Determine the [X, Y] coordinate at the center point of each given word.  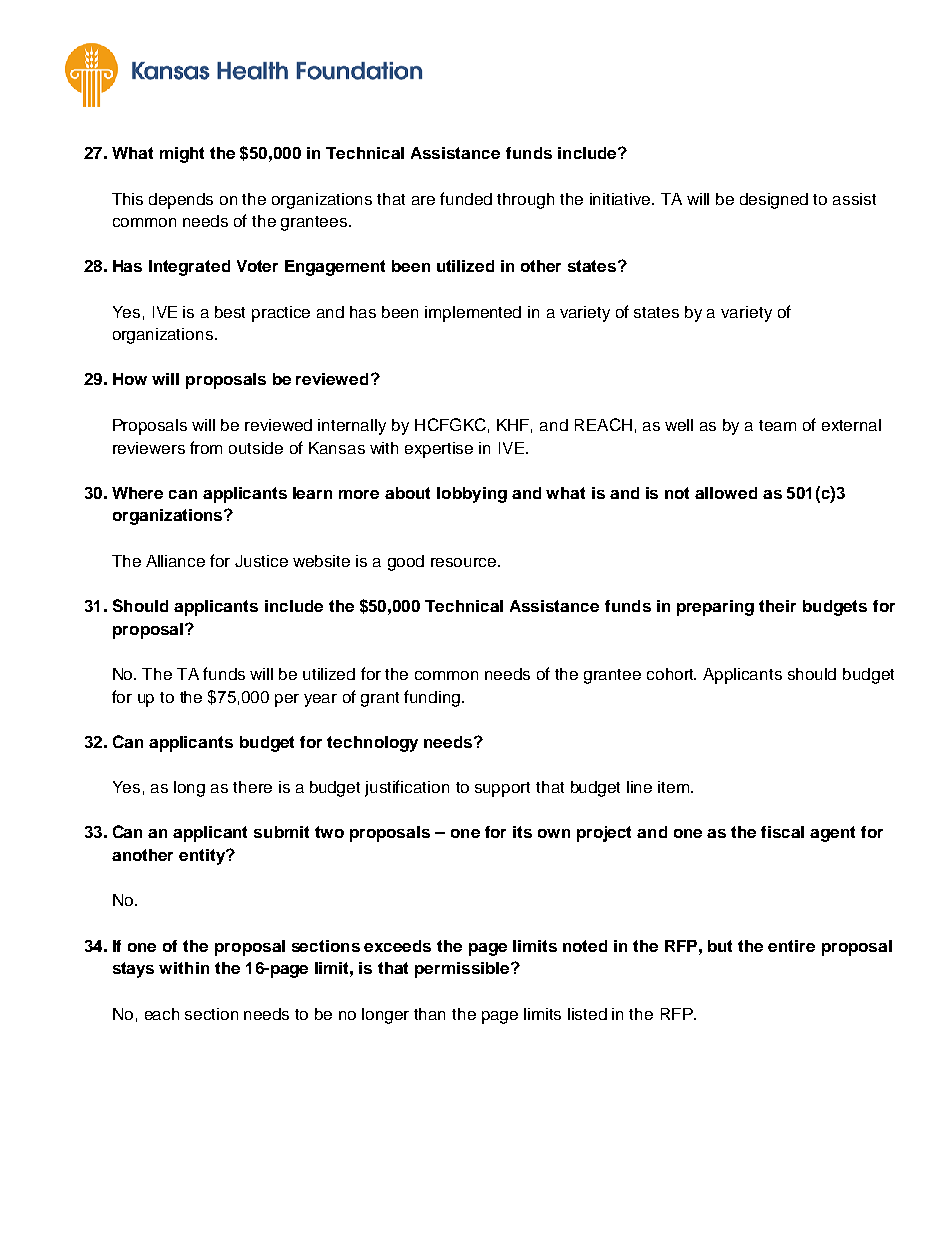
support [502, 789]
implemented [473, 314]
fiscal [782, 832]
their [777, 606]
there [252, 787]
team [777, 425]
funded [466, 198]
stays [133, 970]
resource [465, 562]
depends [181, 201]
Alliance [175, 561]
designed [774, 201]
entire [791, 946]
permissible [463, 970]
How [130, 379]
